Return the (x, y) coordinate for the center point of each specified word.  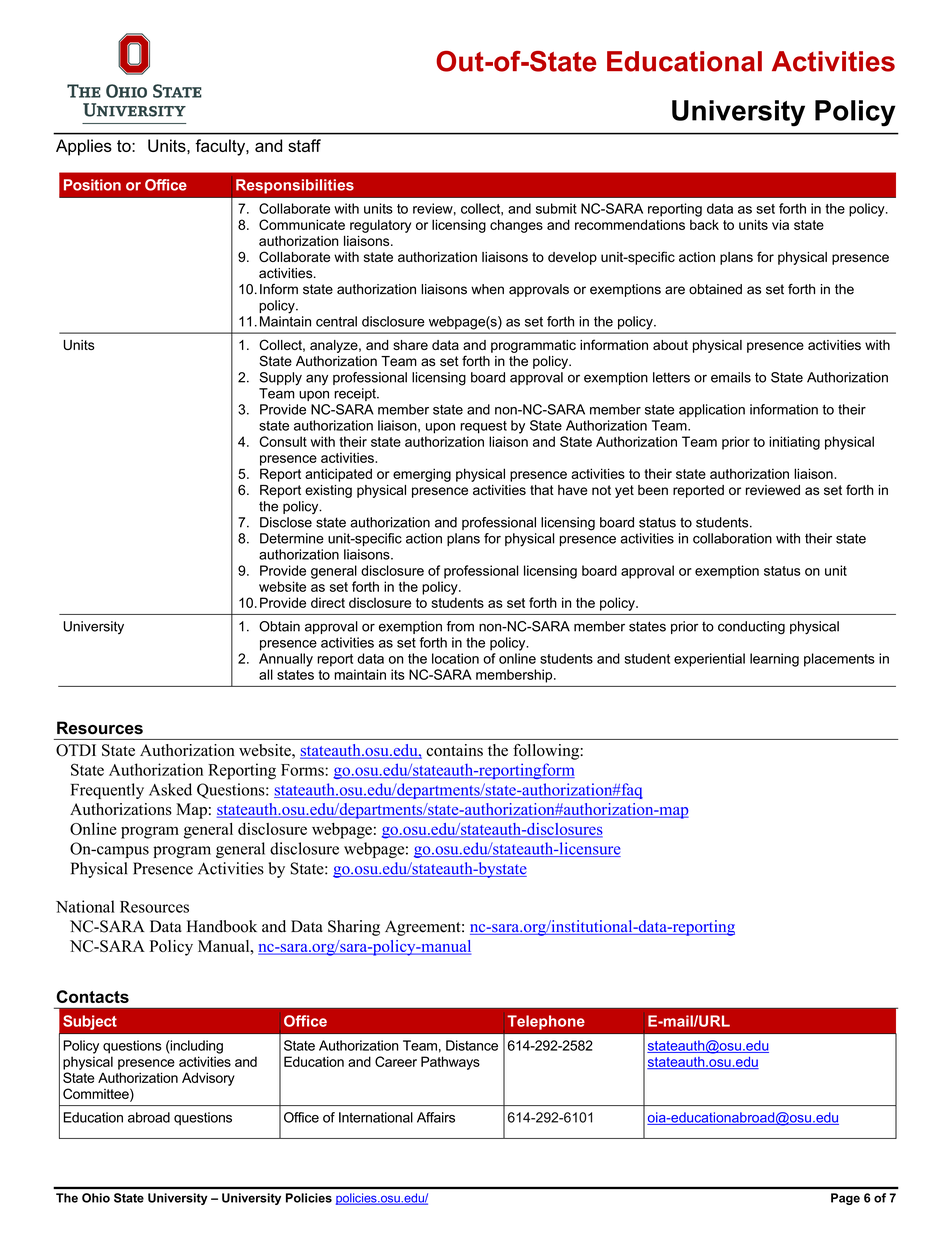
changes (516, 226)
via (780, 224)
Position (92, 185)
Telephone (546, 1022)
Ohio (96, 1198)
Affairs (436, 1117)
